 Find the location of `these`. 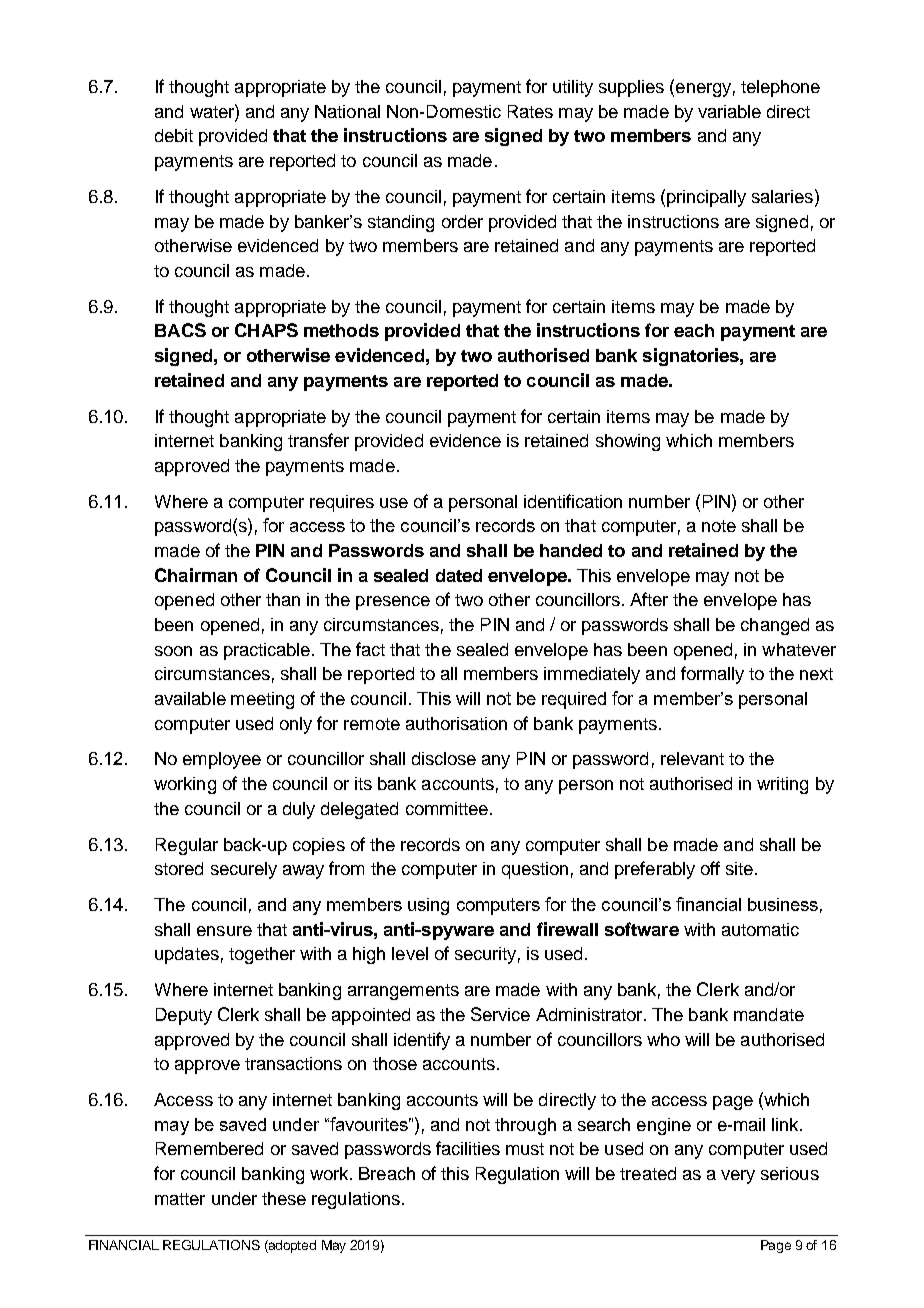

these is located at coordinates (284, 1198).
